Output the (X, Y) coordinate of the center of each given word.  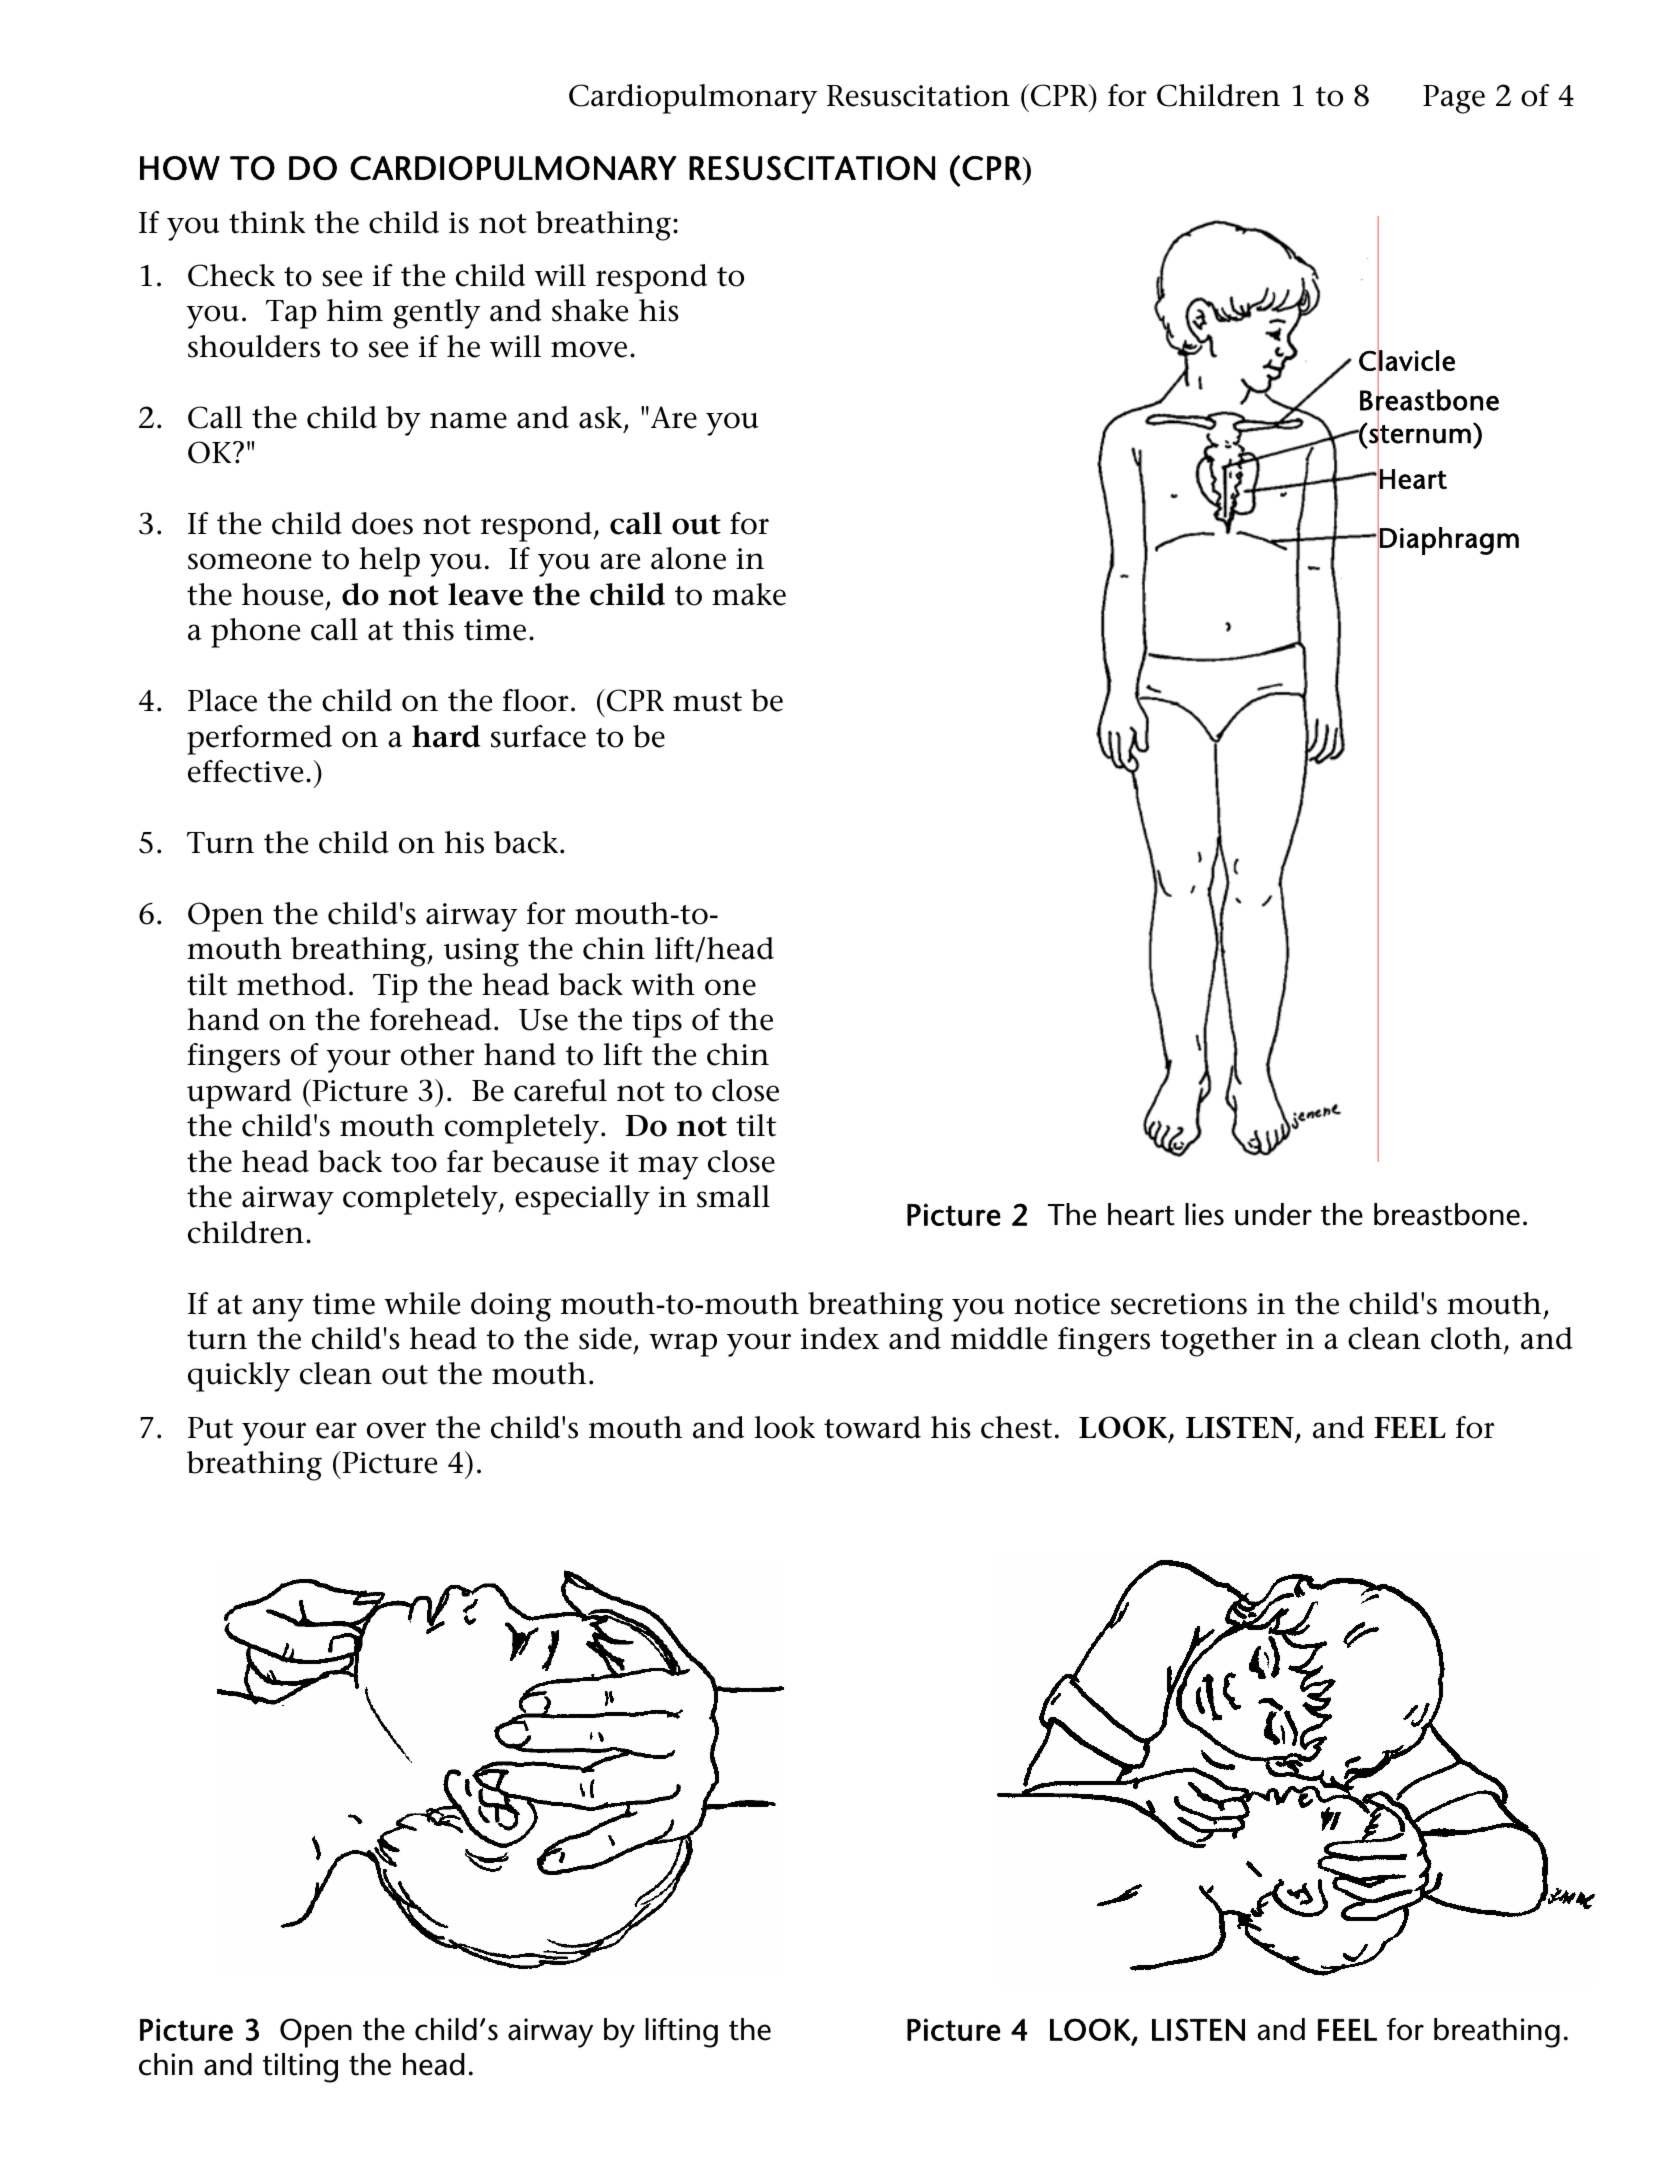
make (749, 594)
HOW (180, 168)
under (1273, 1214)
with (663, 984)
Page (1454, 99)
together (1218, 1342)
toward (872, 1427)
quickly (239, 1377)
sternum (1419, 434)
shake (590, 310)
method (291, 984)
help (389, 562)
